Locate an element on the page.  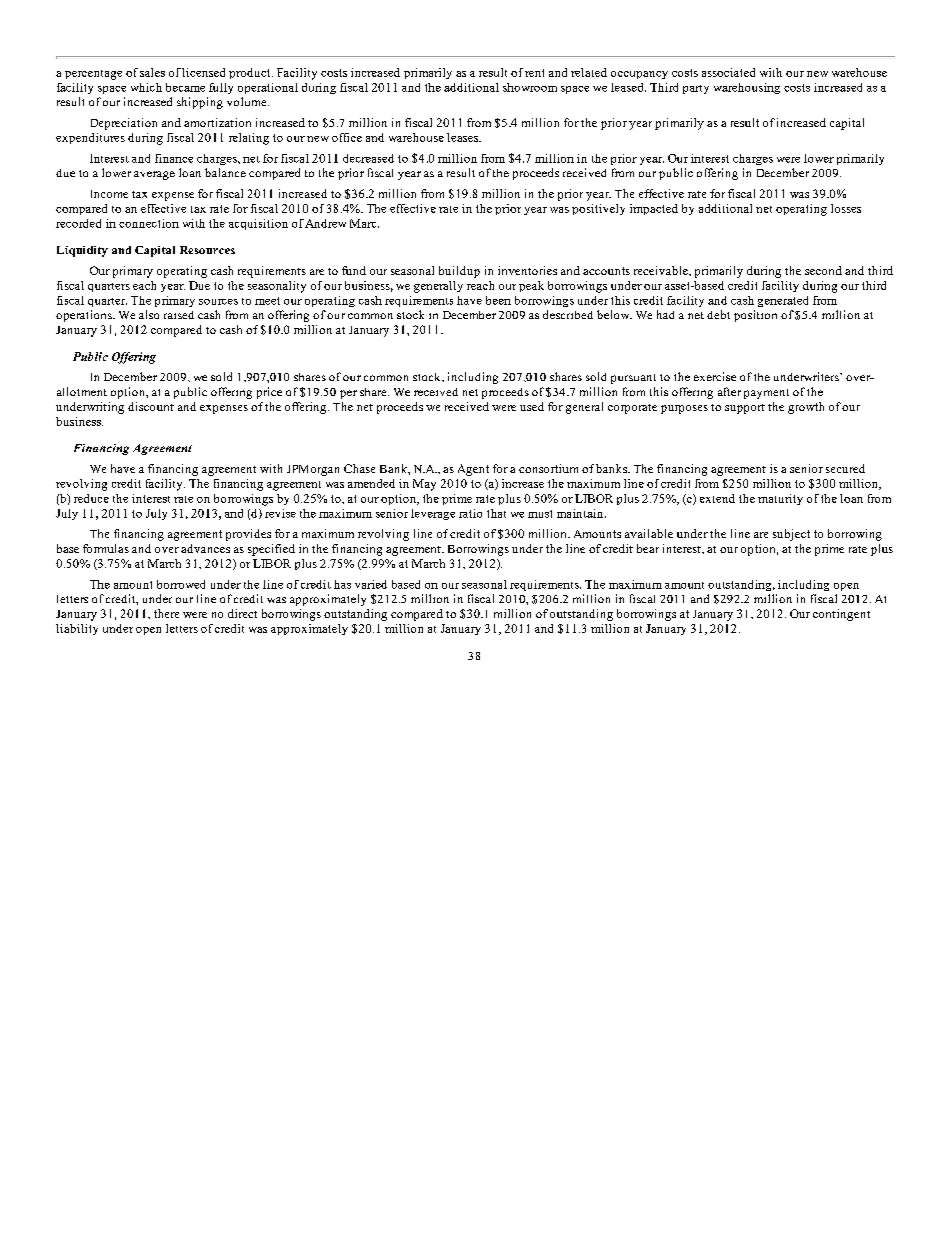
became is located at coordinates (185, 87).
